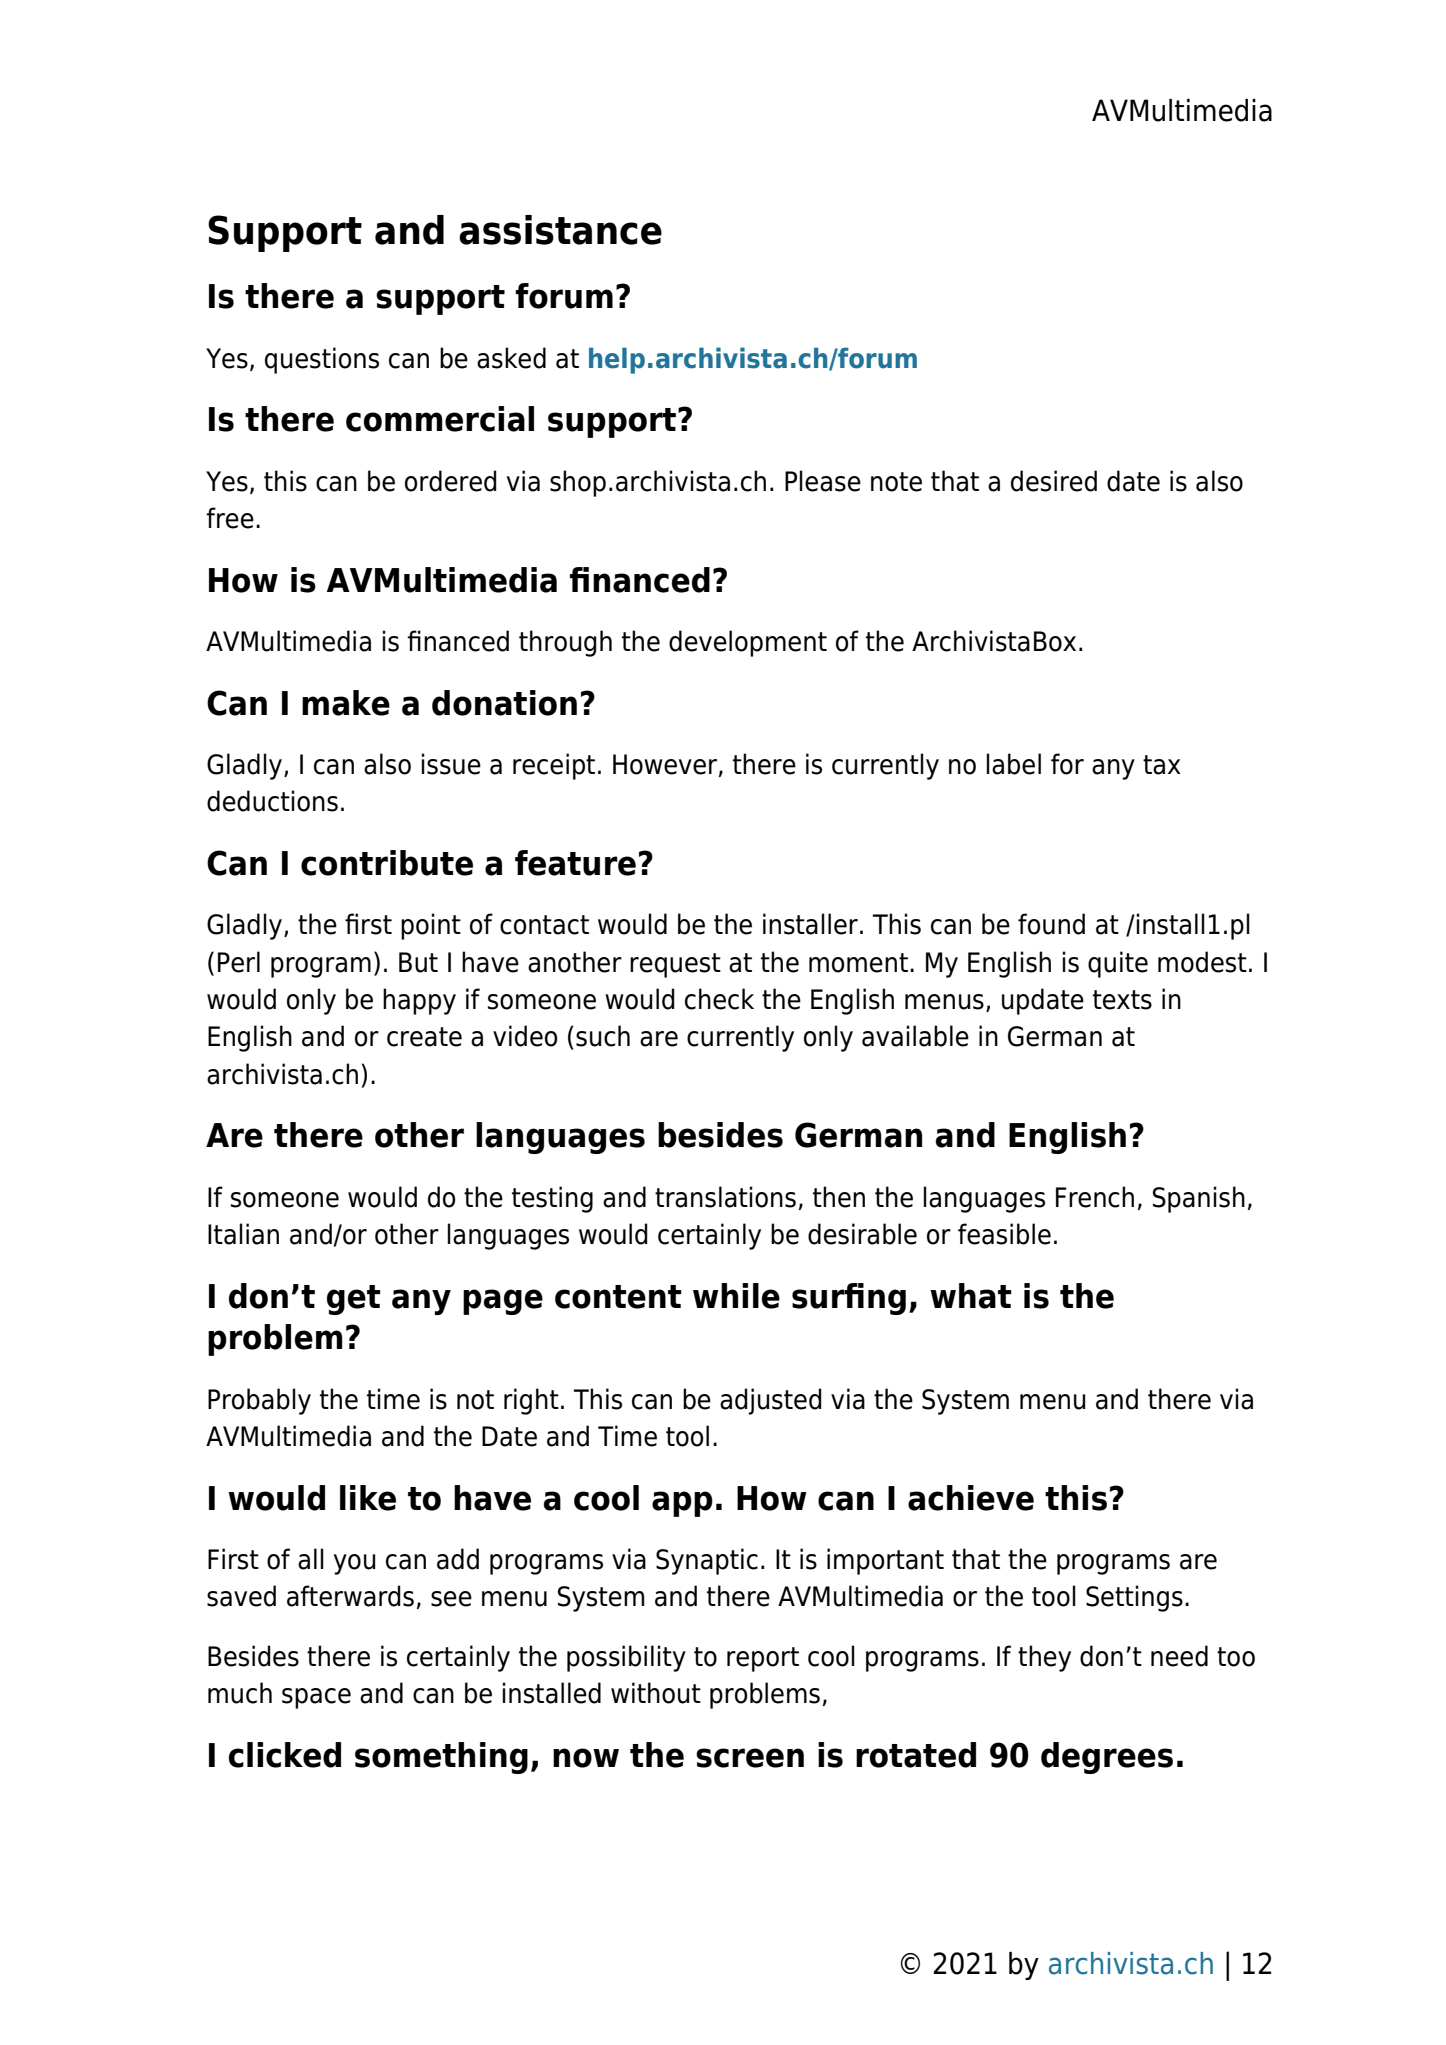  What do you see at coordinates (748, 643) in the screenshot?
I see `development` at bounding box center [748, 643].
